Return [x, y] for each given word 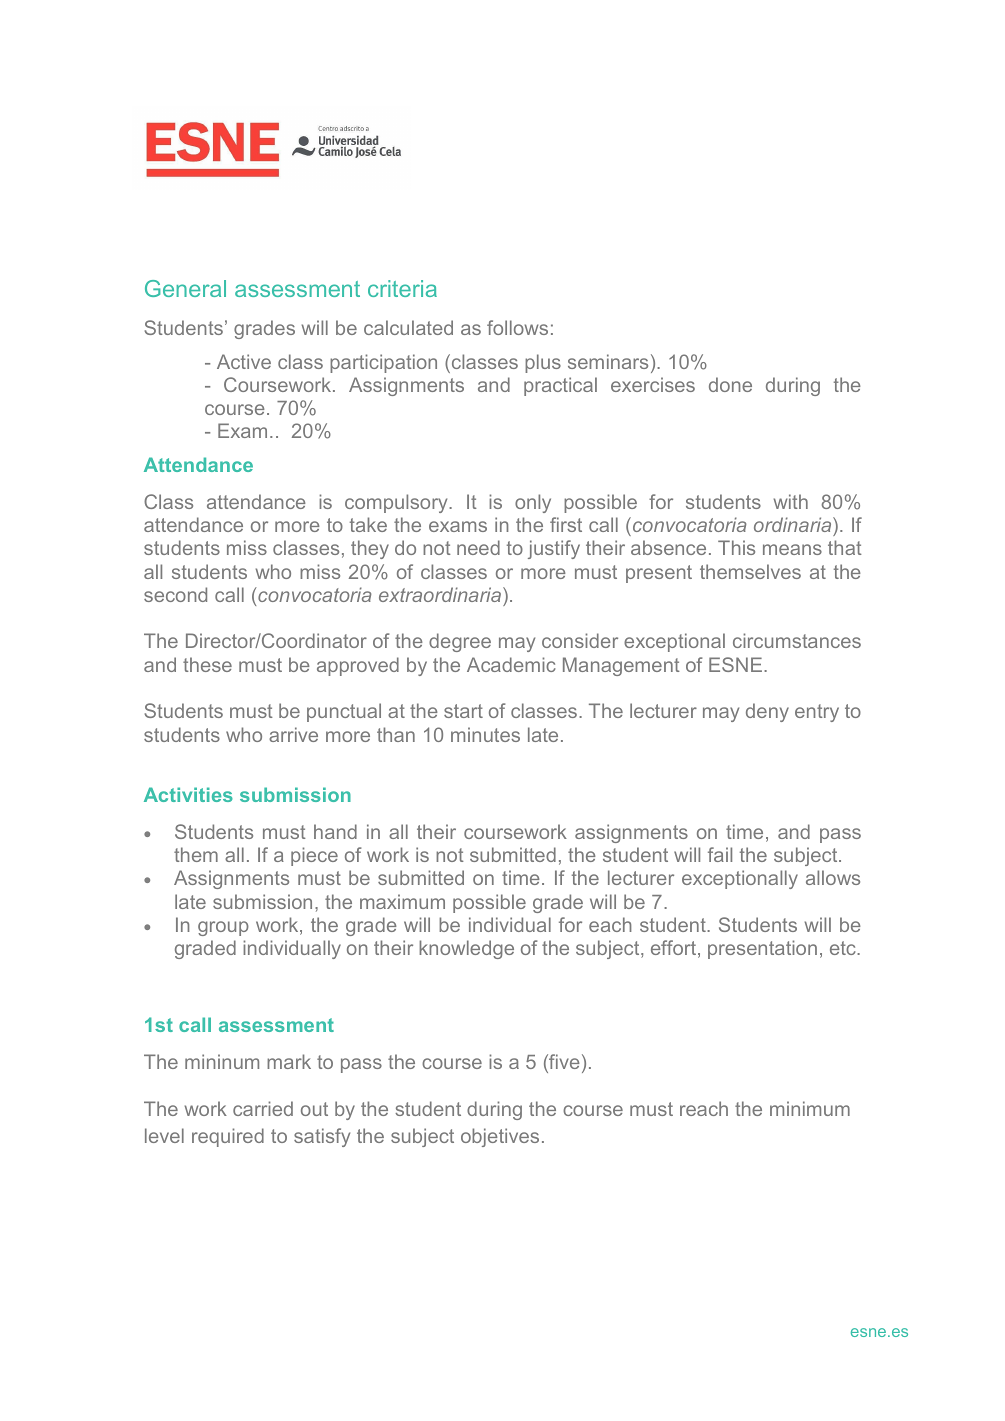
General [185, 288]
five [563, 1063]
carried [263, 1108]
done [730, 384]
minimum [810, 1108]
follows [517, 327]
